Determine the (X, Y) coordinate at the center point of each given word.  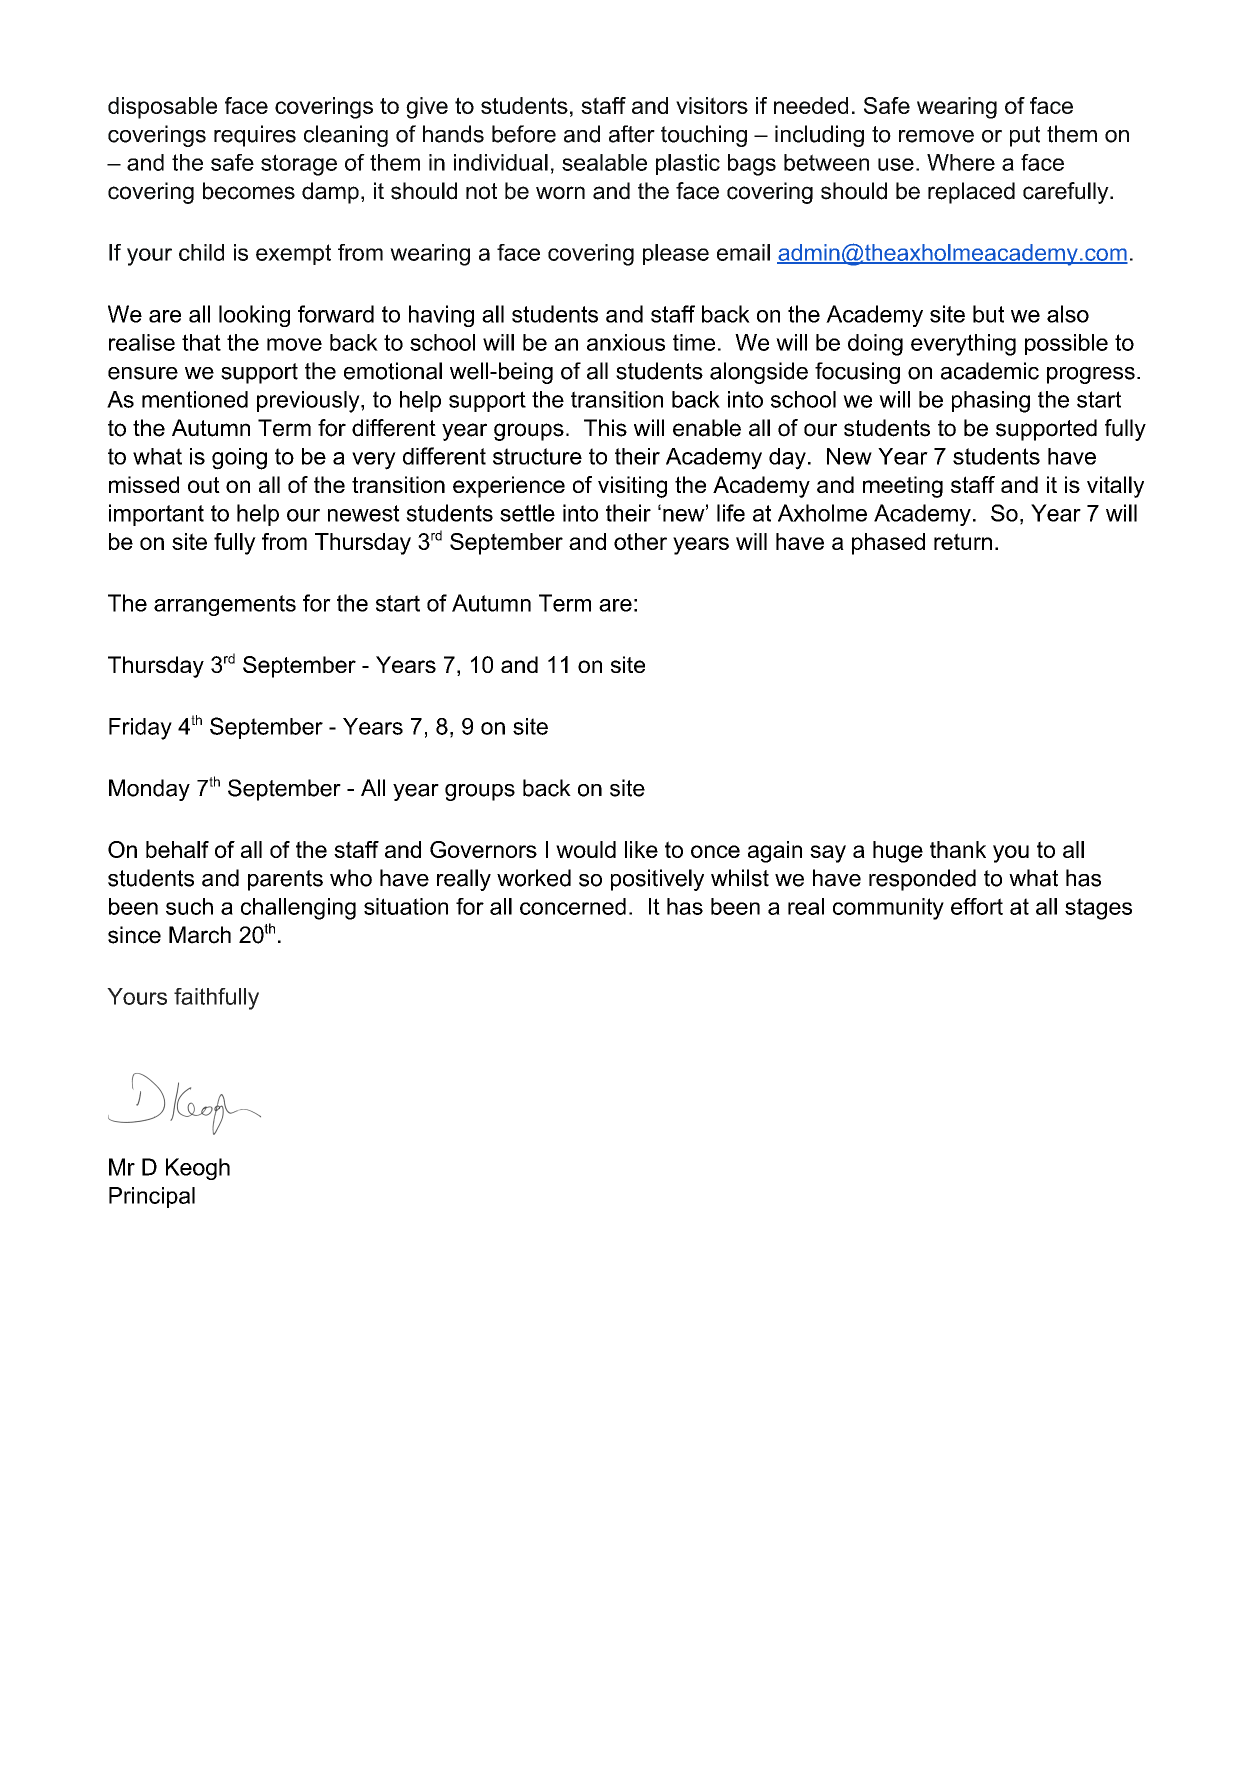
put (1025, 136)
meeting (903, 487)
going (239, 459)
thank (958, 849)
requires (255, 136)
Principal (152, 1197)
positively (657, 880)
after (632, 134)
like (641, 849)
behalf (177, 849)
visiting (632, 487)
